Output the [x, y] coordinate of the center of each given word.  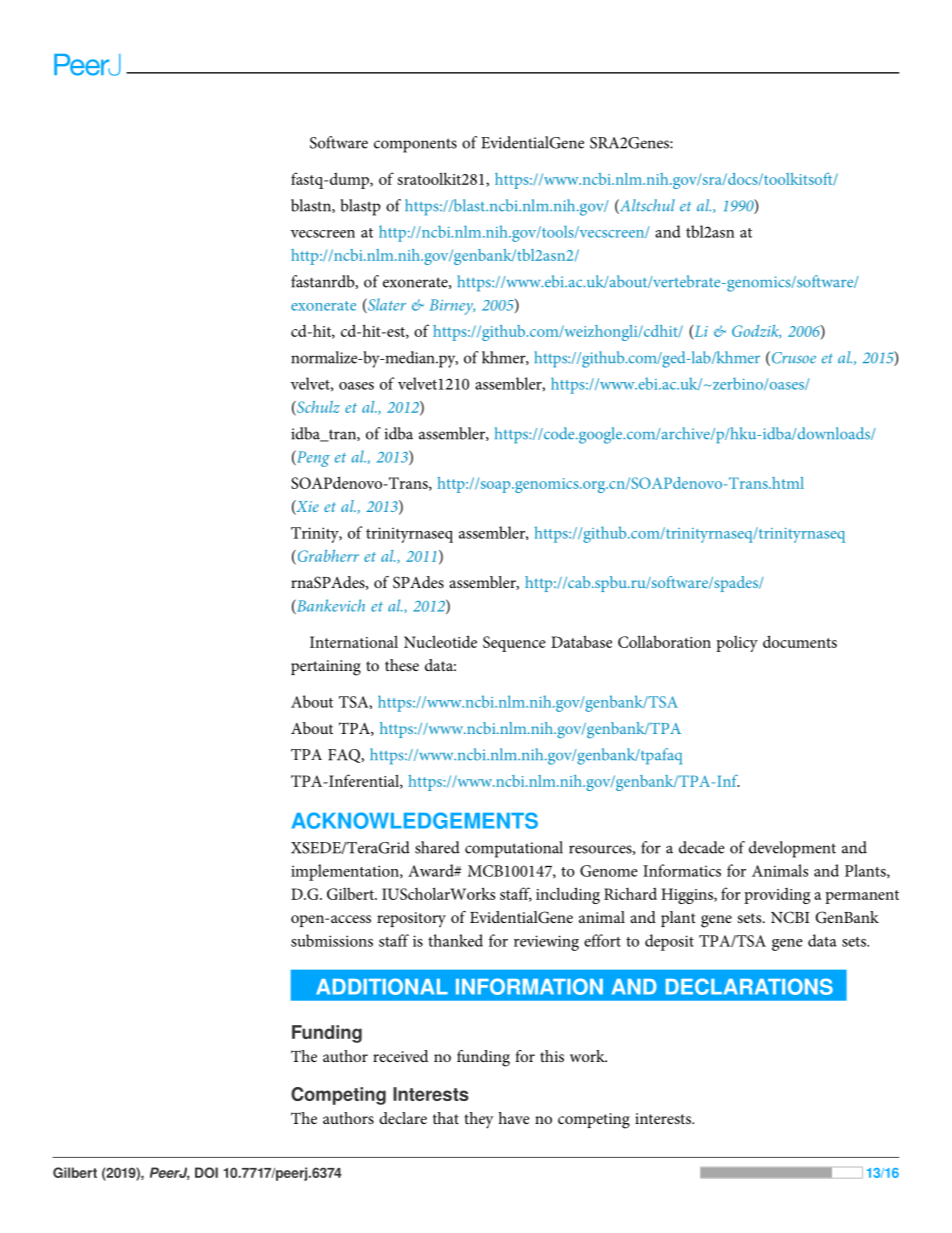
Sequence [514, 644]
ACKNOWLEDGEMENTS [415, 820]
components [415, 145]
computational [514, 849]
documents [800, 641]
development [792, 849]
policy [737, 644]
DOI [206, 1172]
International [354, 641]
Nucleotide [440, 641]
